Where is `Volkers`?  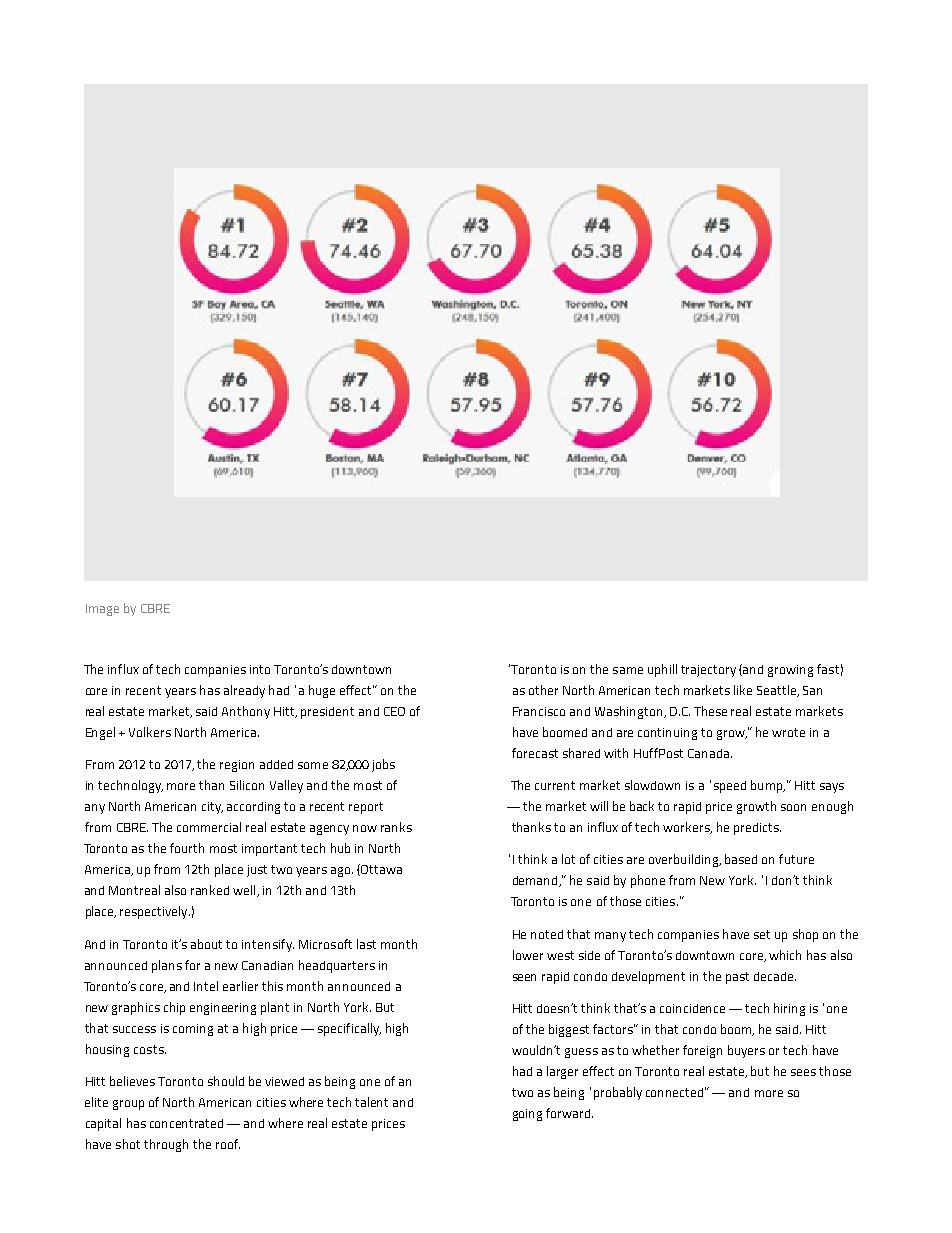
Volkers is located at coordinates (150, 732).
